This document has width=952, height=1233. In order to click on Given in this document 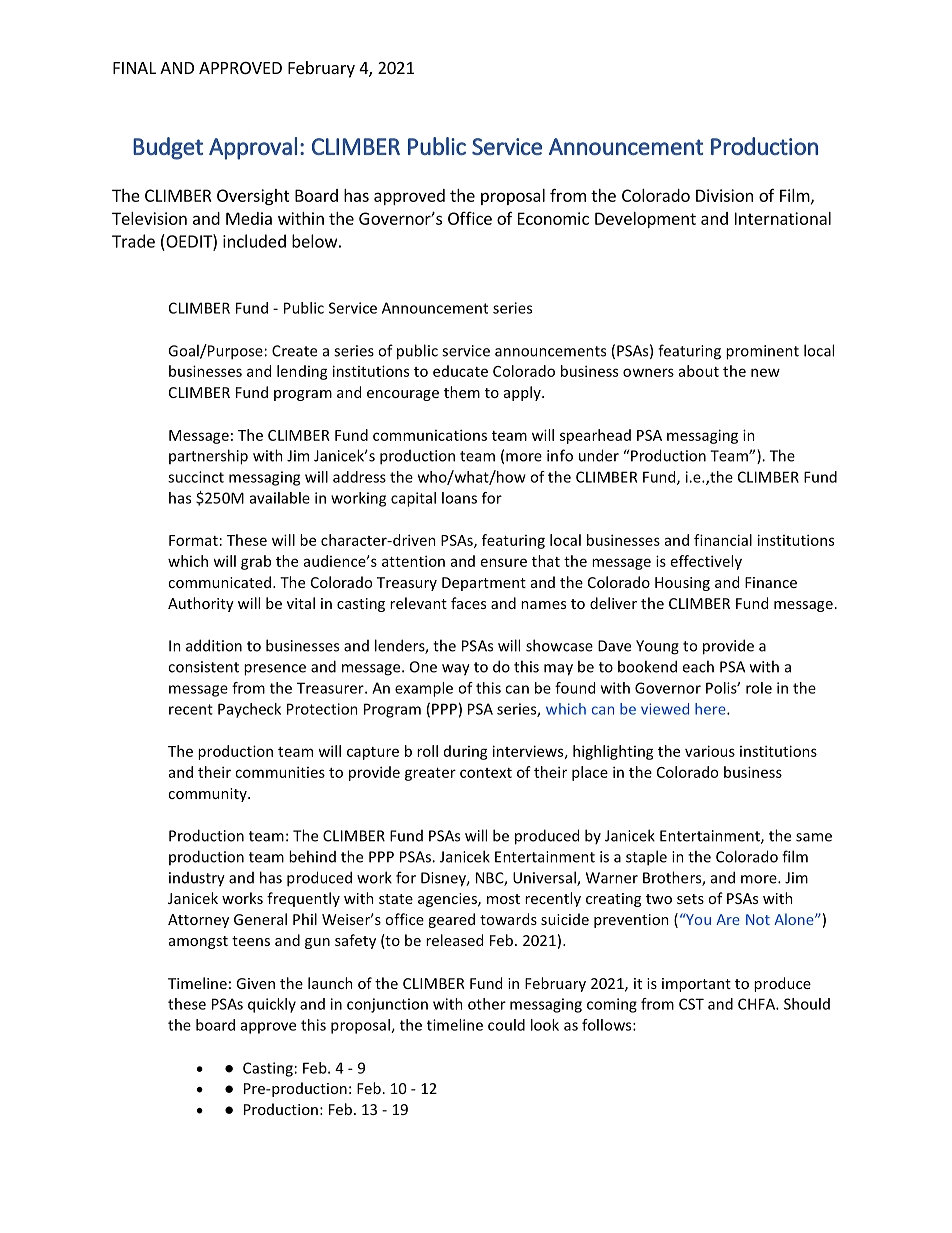, I will do `click(255, 983)`.
